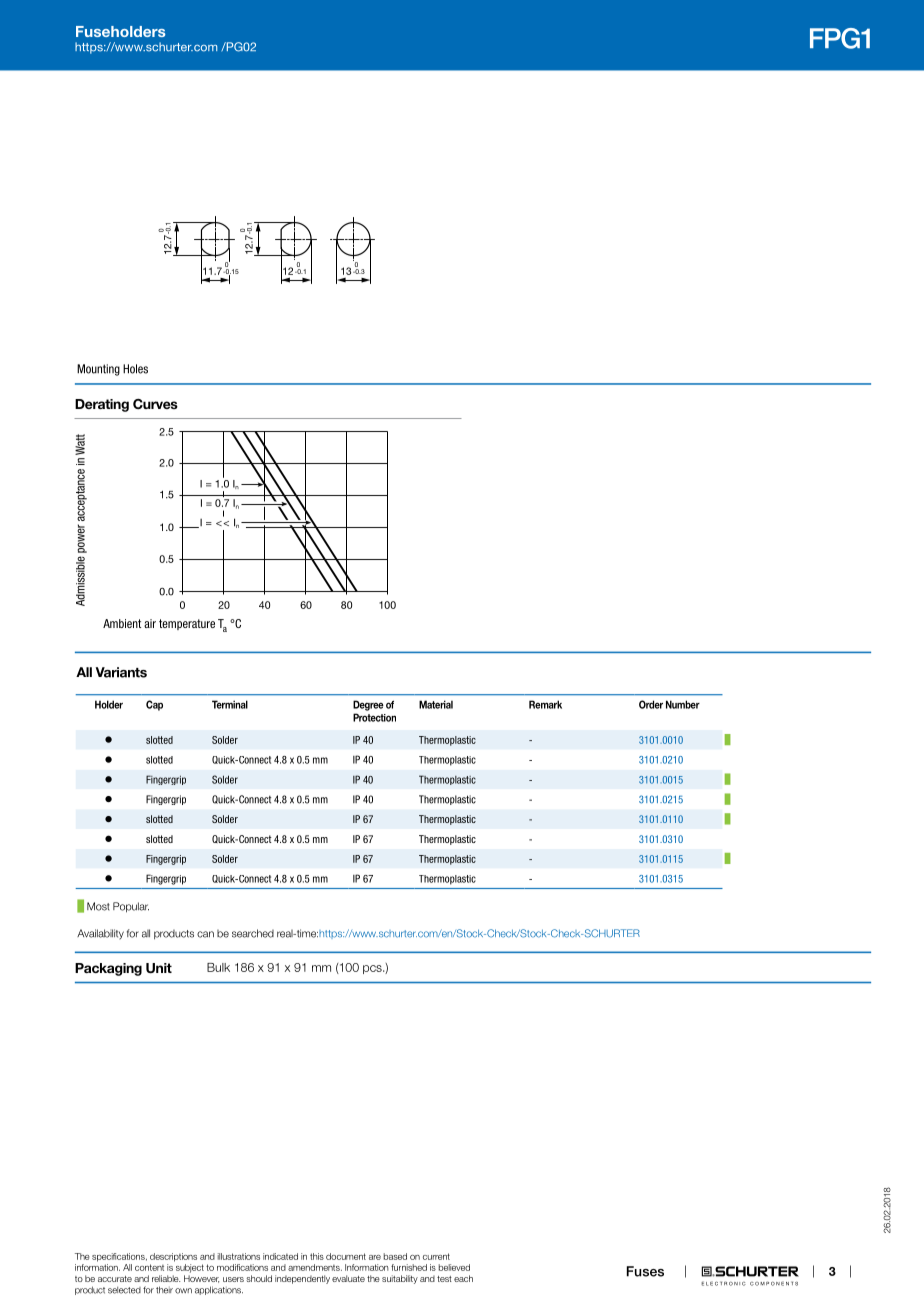  Describe the element at coordinates (173, 1257) in the document. I see `descriptions` at that location.
